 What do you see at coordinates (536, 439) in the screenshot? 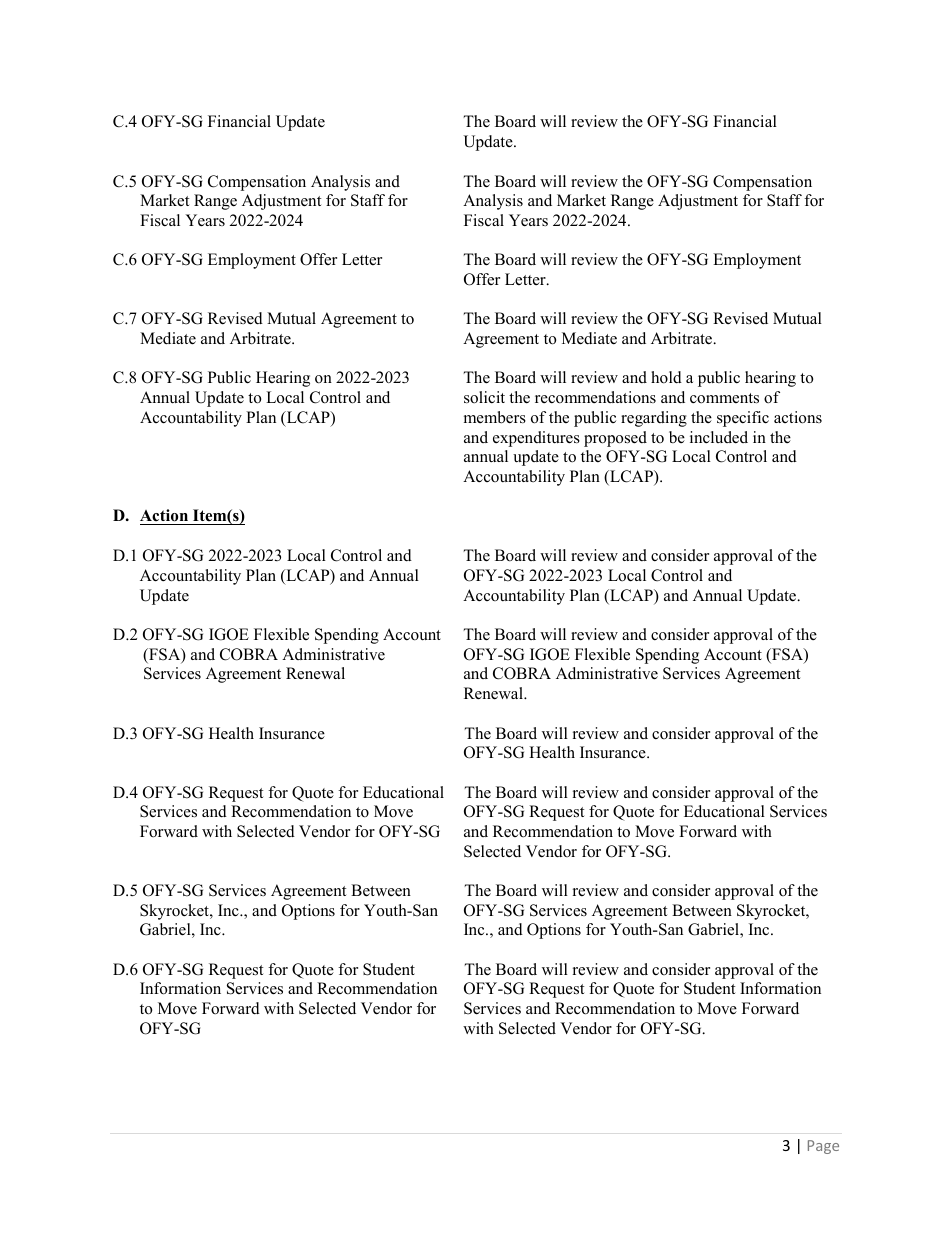
I see `expenditures` at bounding box center [536, 439].
